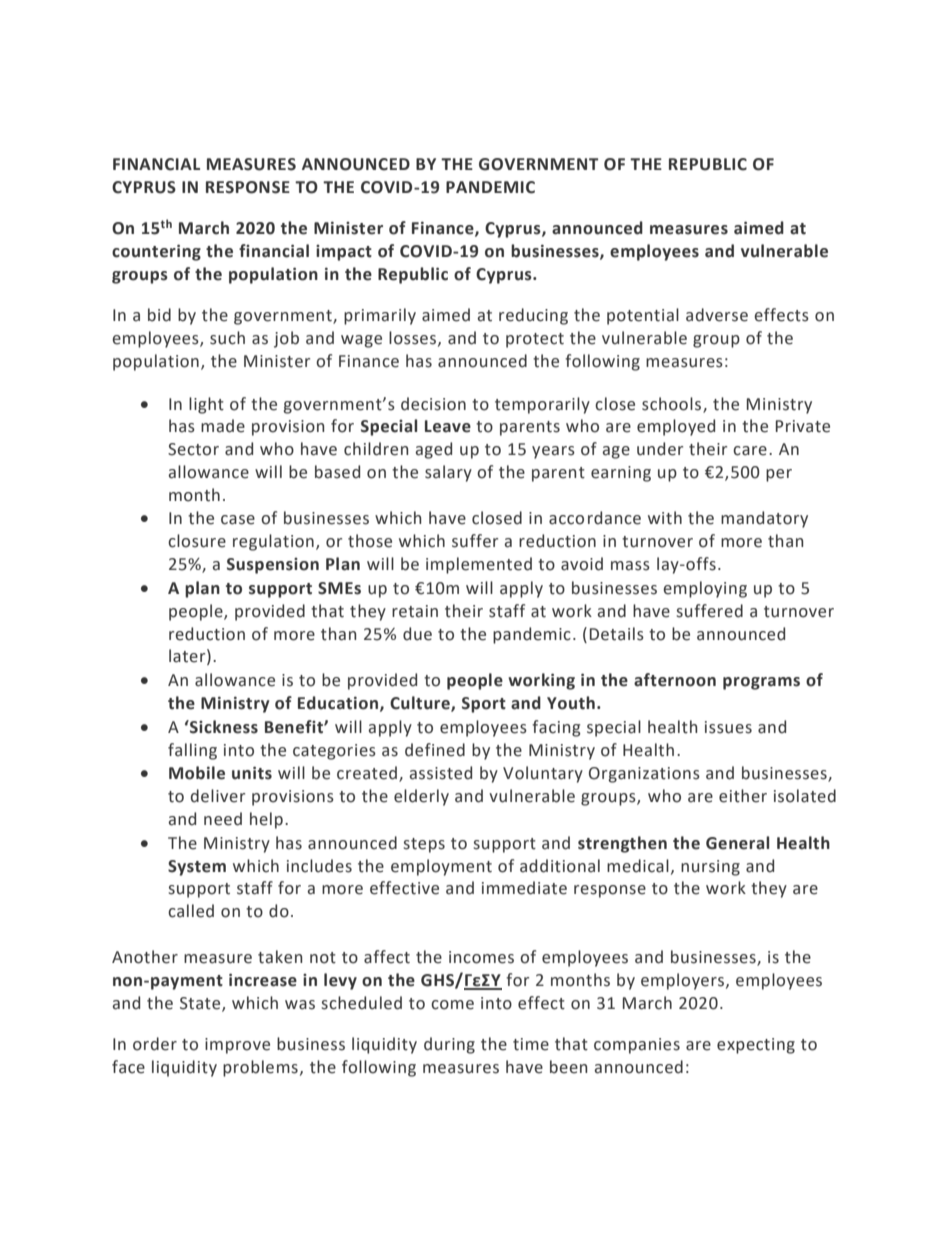  Describe the element at coordinates (237, 1046) in the screenshot. I see `improve` at that location.
